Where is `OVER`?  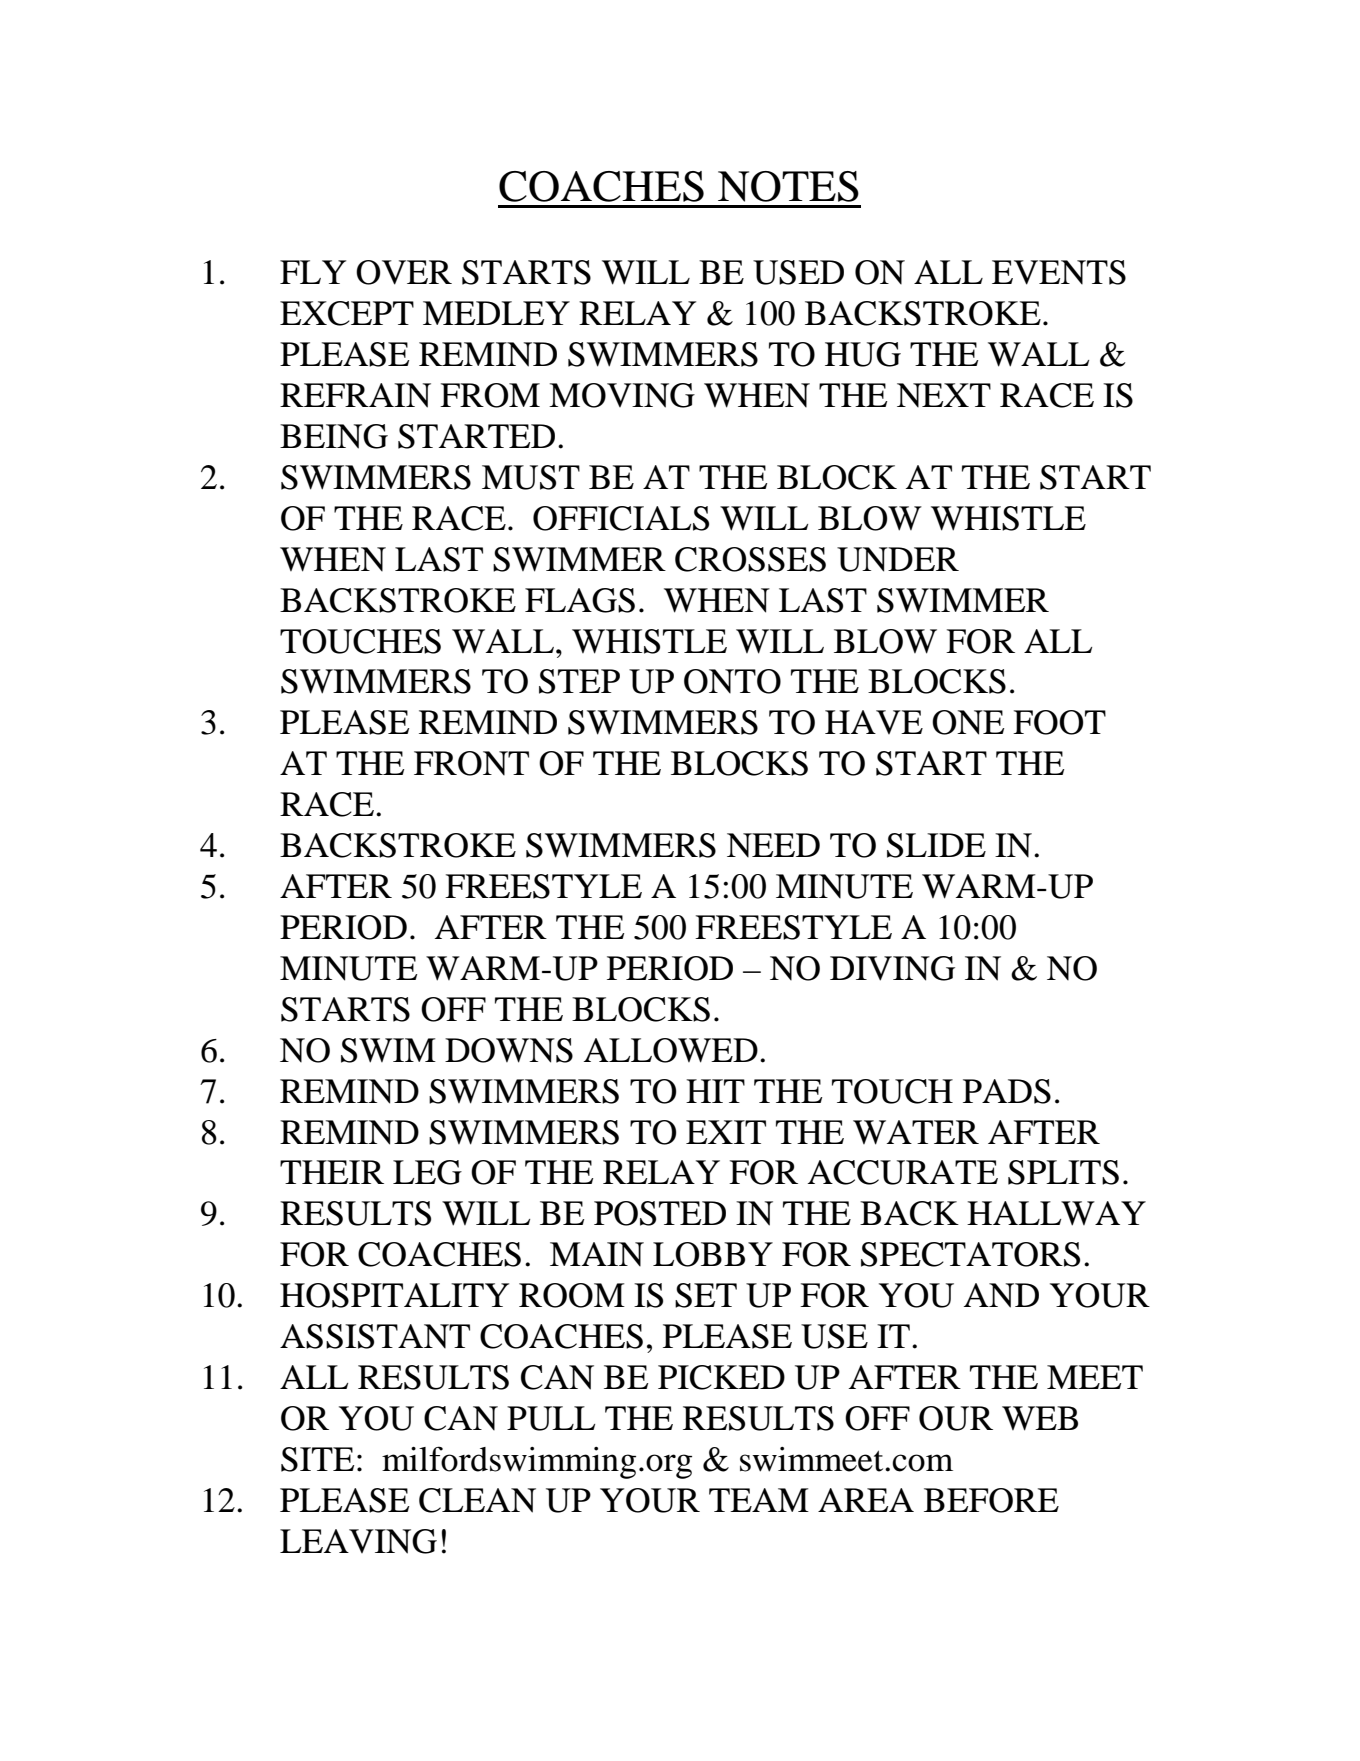
OVER is located at coordinates (404, 272).
